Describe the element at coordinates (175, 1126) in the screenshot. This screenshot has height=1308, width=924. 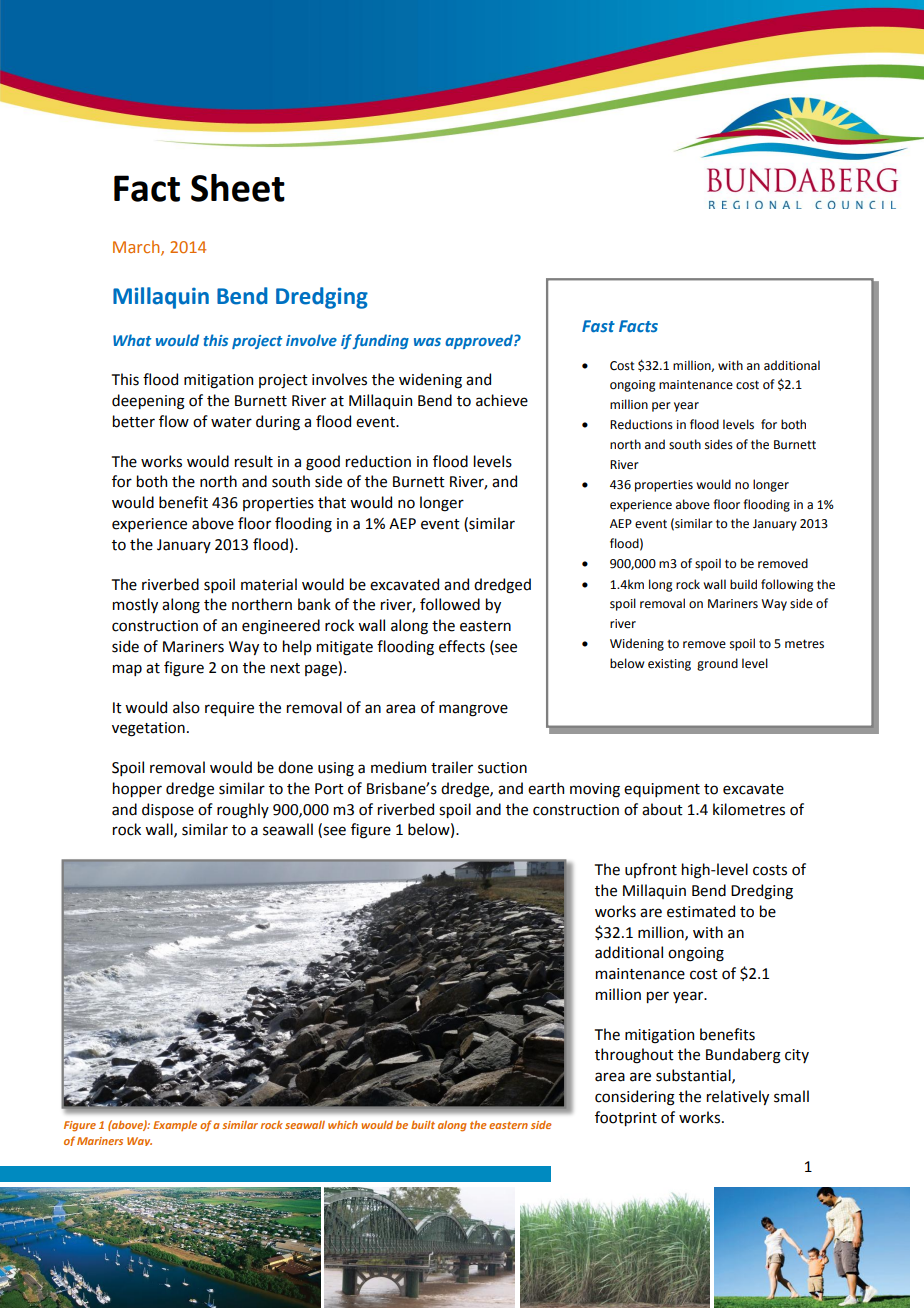
I see `Example` at that location.
